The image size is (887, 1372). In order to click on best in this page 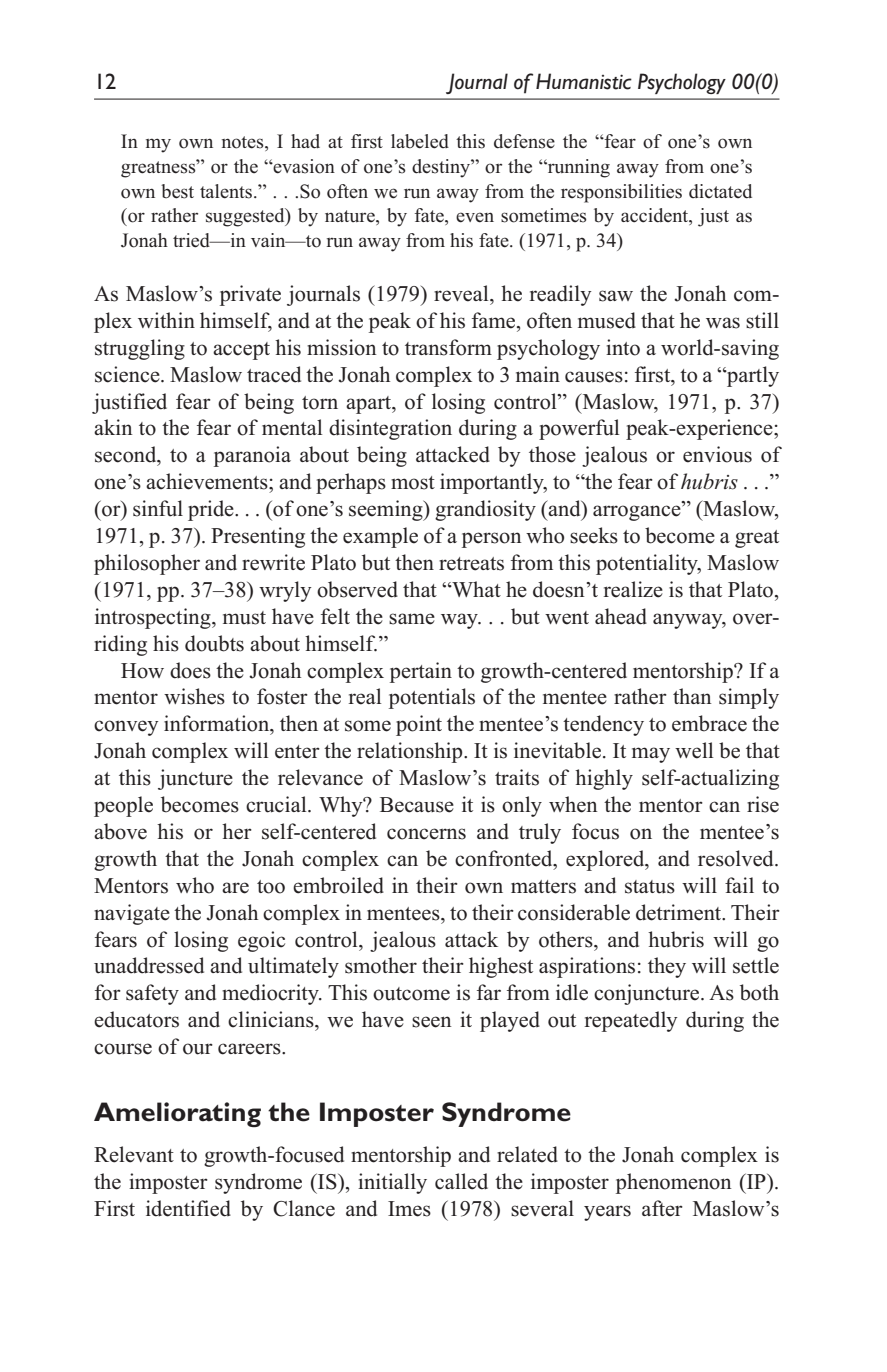, I will do `click(177, 191)`.
